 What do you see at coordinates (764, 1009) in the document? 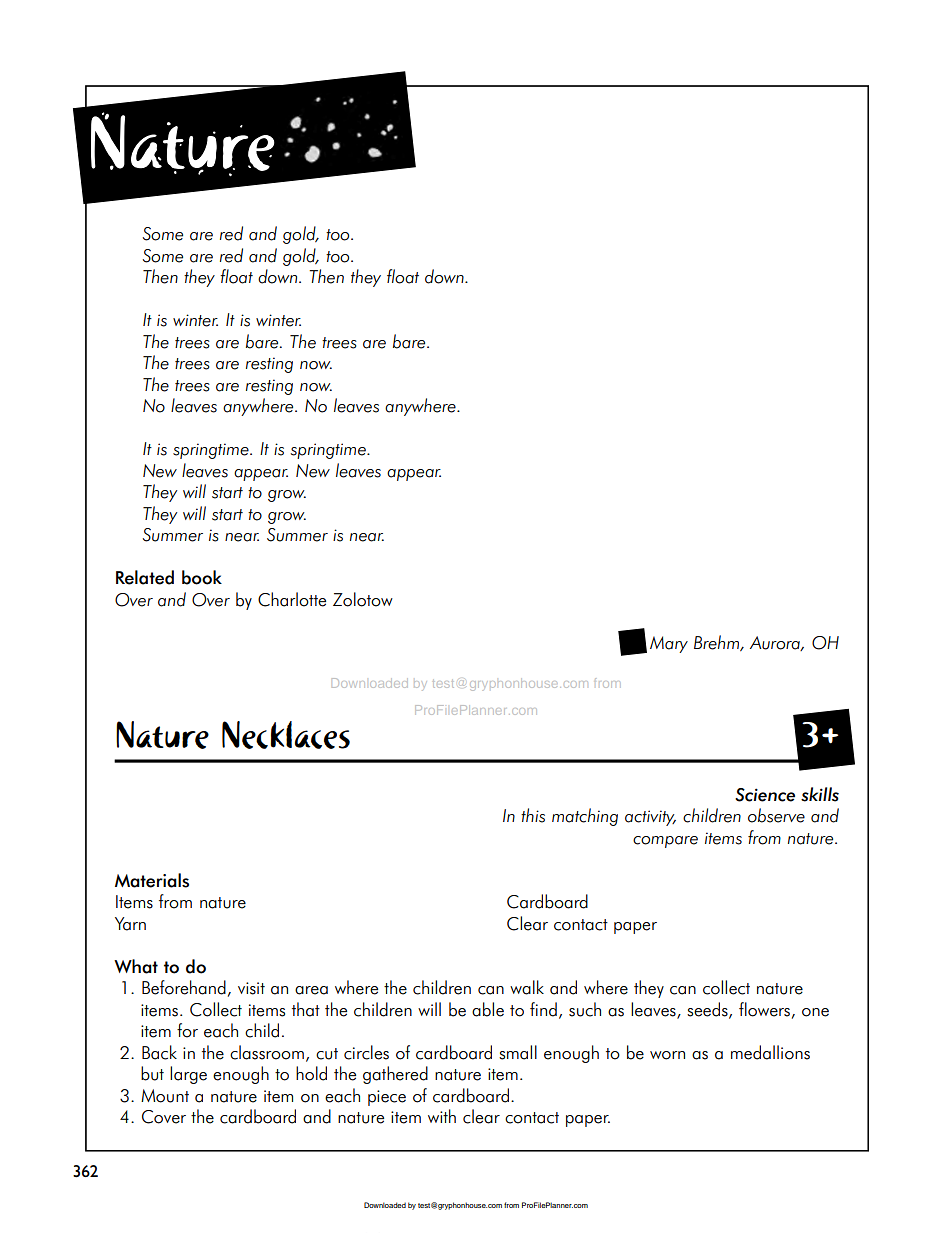
I see `flowers` at bounding box center [764, 1009].
